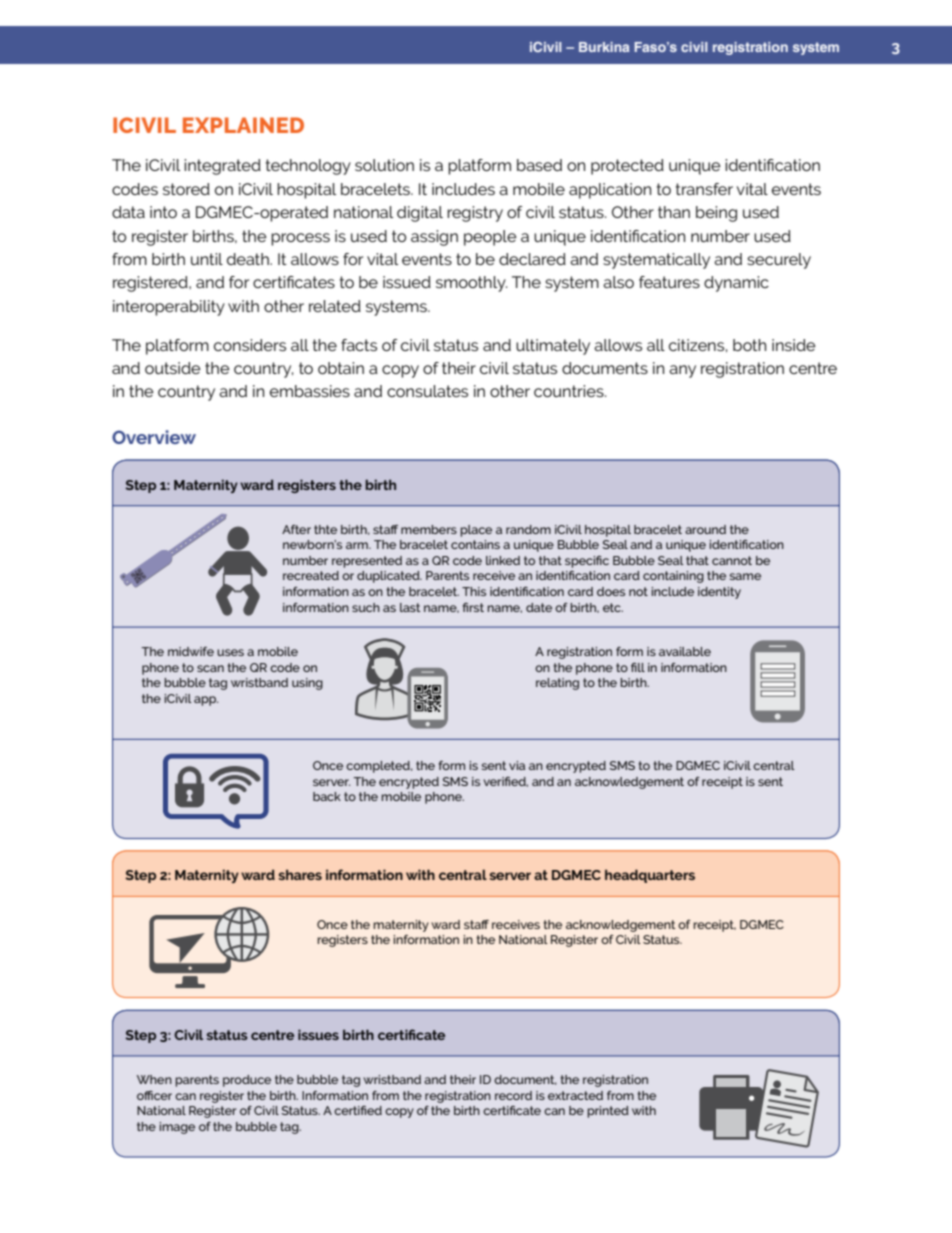 This document has height=1233, width=952. I want to click on shares, so click(300, 874).
